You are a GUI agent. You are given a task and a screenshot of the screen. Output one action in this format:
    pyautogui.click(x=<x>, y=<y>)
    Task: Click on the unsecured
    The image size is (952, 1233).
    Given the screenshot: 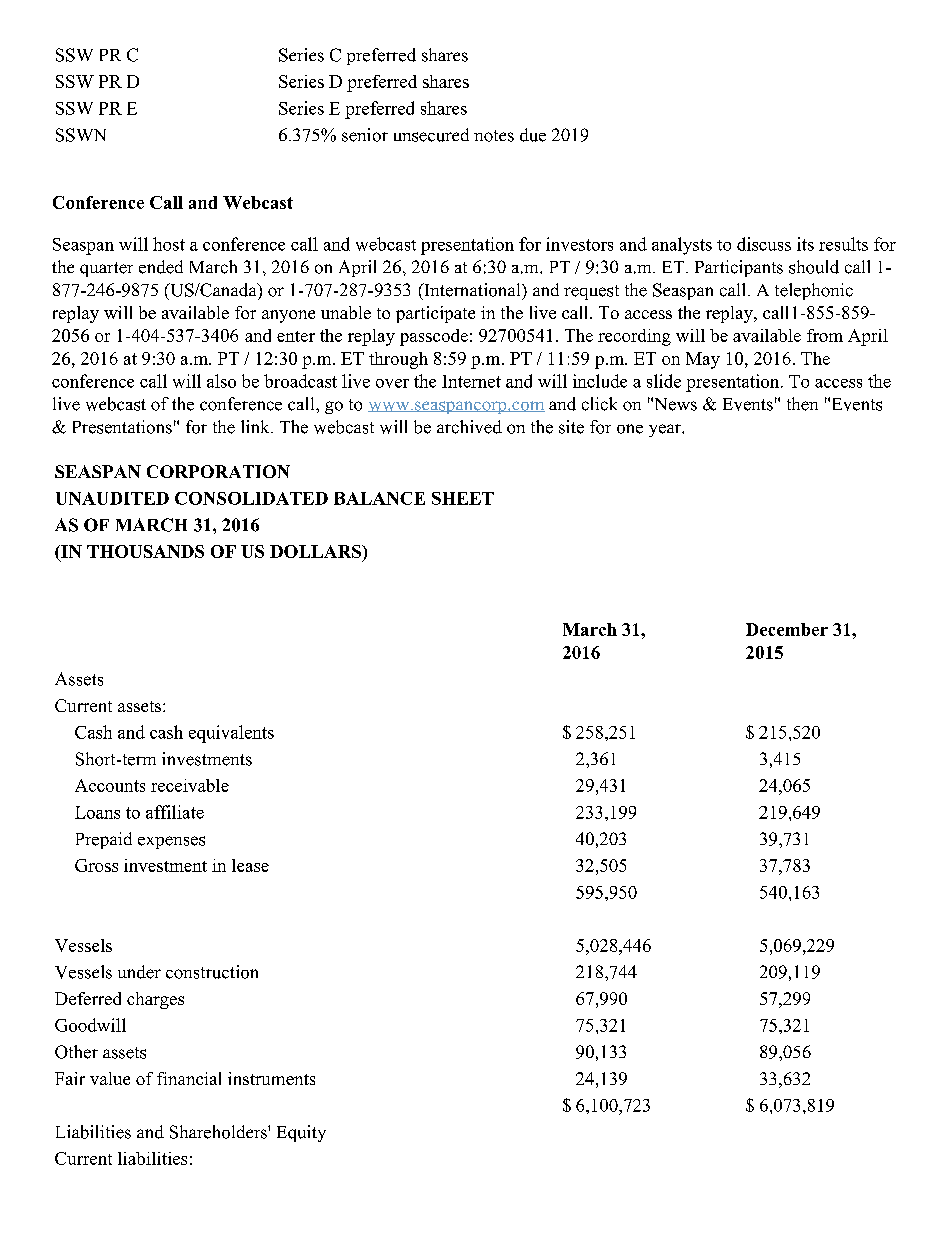 What is the action you would take?
    pyautogui.click(x=431, y=135)
